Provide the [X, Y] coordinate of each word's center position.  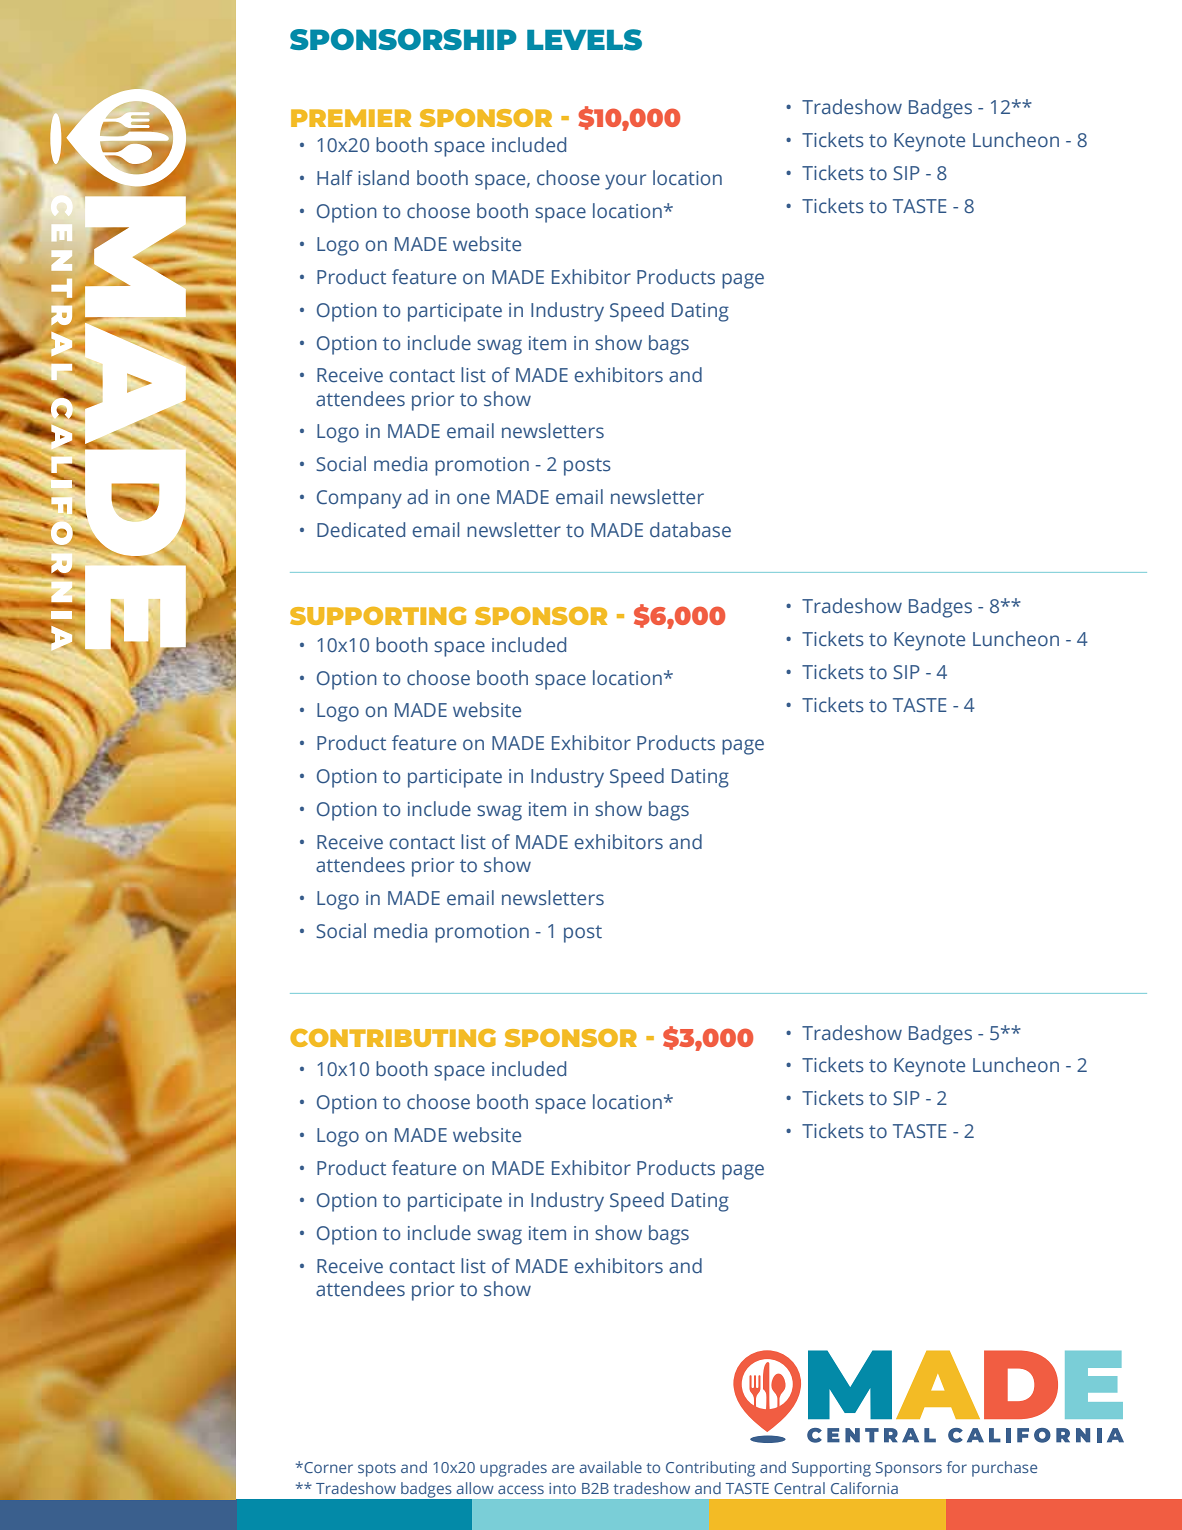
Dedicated [361, 530]
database [690, 530]
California [864, 1488]
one [473, 498]
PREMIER [351, 118]
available [610, 1467]
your [625, 182]
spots [377, 1470]
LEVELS [584, 40]
